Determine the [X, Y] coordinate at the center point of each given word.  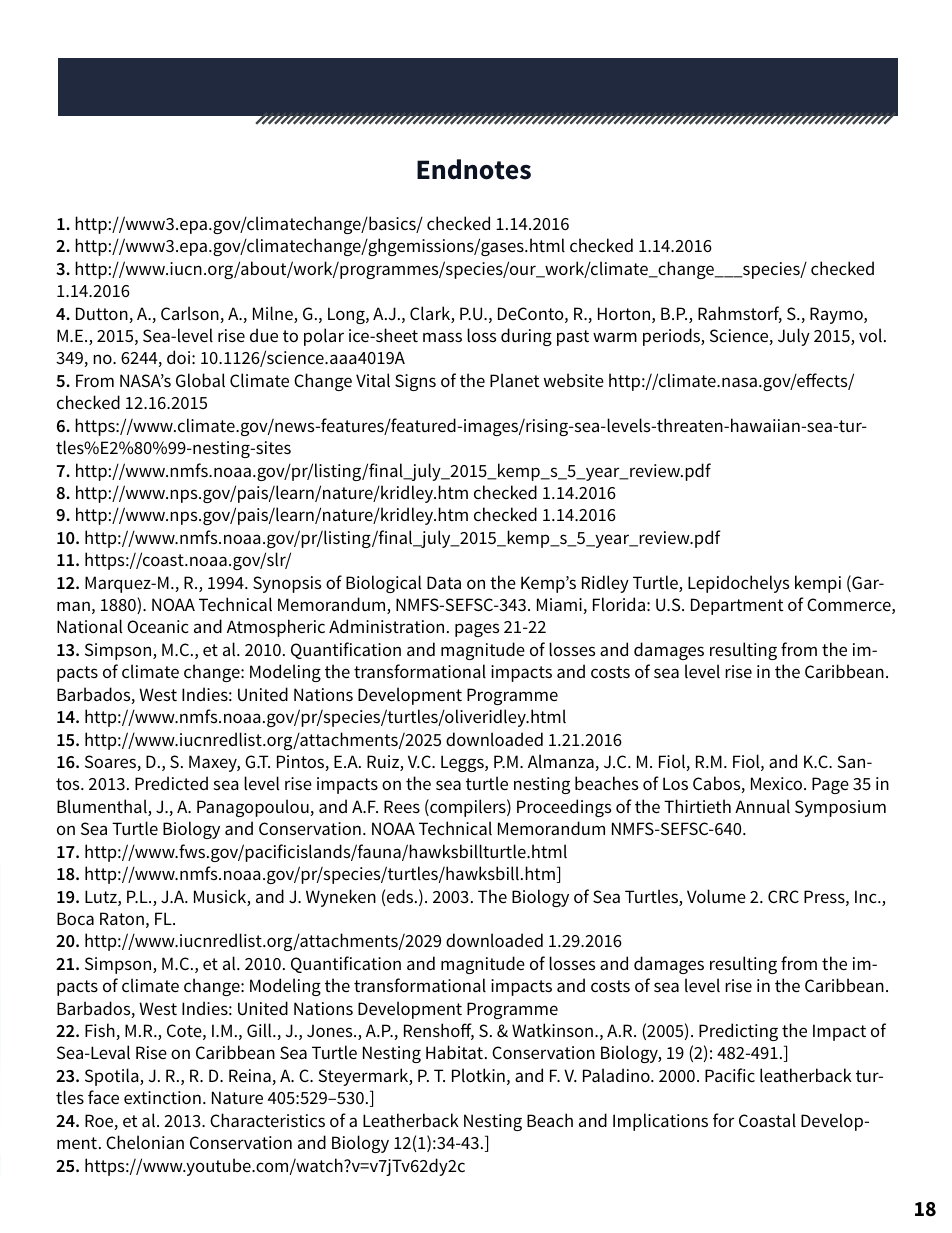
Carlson [191, 314]
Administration [386, 626]
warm [615, 337]
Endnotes [474, 169]
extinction [162, 1097]
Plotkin [478, 1075]
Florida [619, 604]
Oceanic [158, 626]
